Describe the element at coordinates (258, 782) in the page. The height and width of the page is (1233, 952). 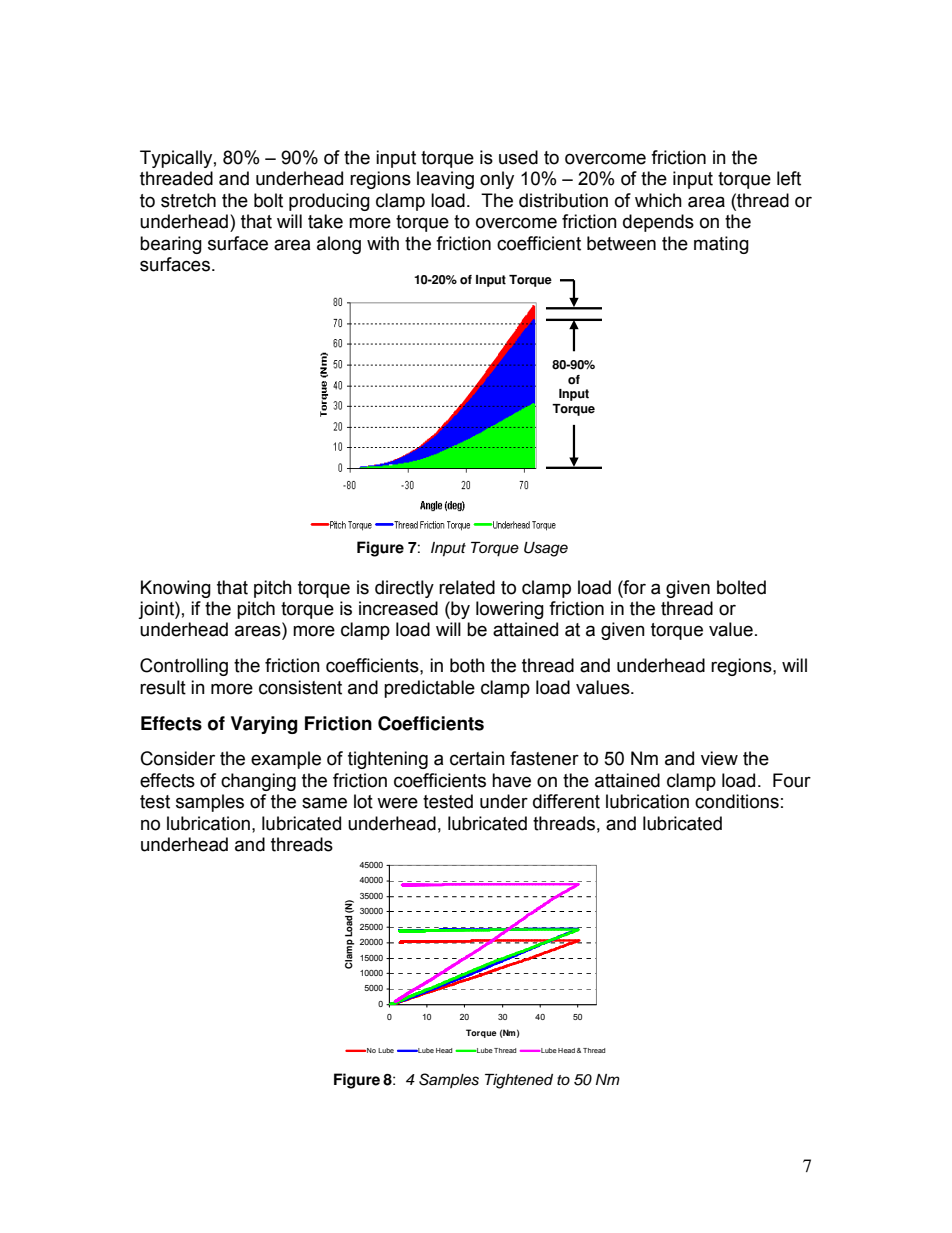
I see `changing` at that location.
